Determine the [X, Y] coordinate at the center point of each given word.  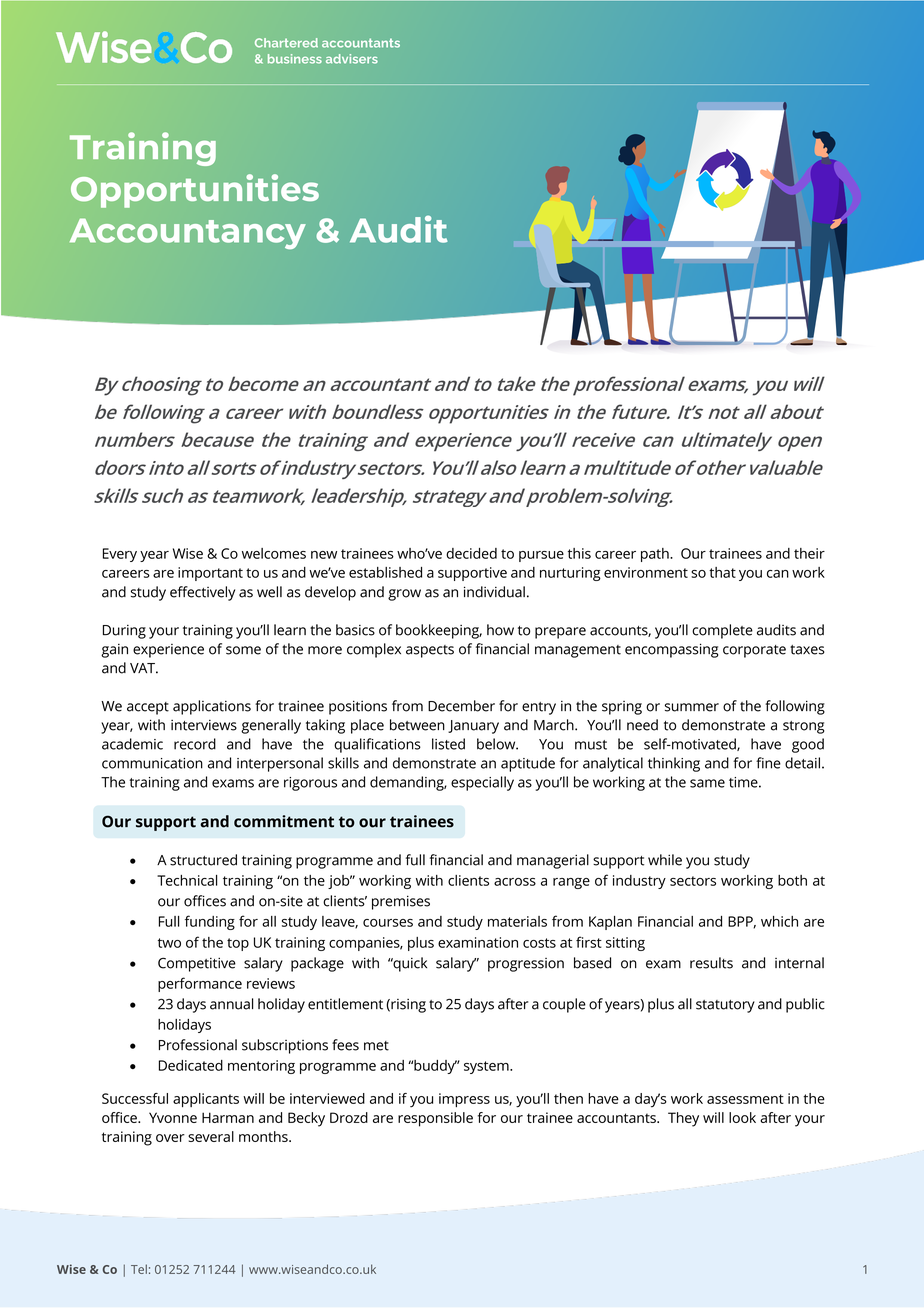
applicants [206, 1100]
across [515, 882]
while [665, 860]
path [656, 555]
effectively [202, 593]
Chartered [286, 43]
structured [203, 860]
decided [471, 553]
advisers [352, 59]
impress [464, 1100]
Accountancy [188, 233]
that [722, 572]
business [295, 59]
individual [494, 592]
